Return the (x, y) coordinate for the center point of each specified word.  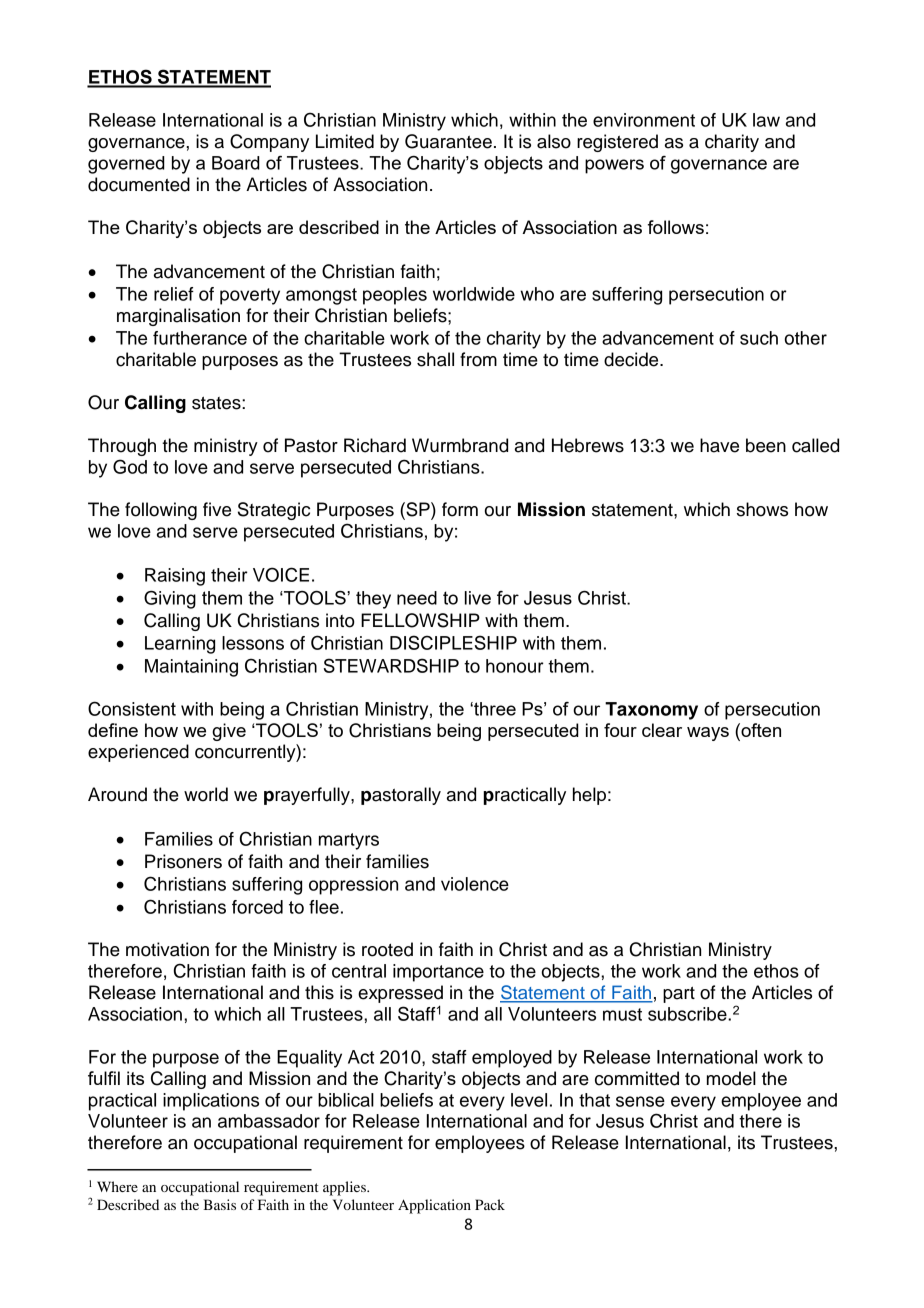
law (766, 120)
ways (708, 734)
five (217, 509)
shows (762, 509)
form (460, 509)
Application (434, 1206)
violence (475, 884)
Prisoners (183, 861)
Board (236, 163)
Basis (219, 1204)
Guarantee (448, 141)
